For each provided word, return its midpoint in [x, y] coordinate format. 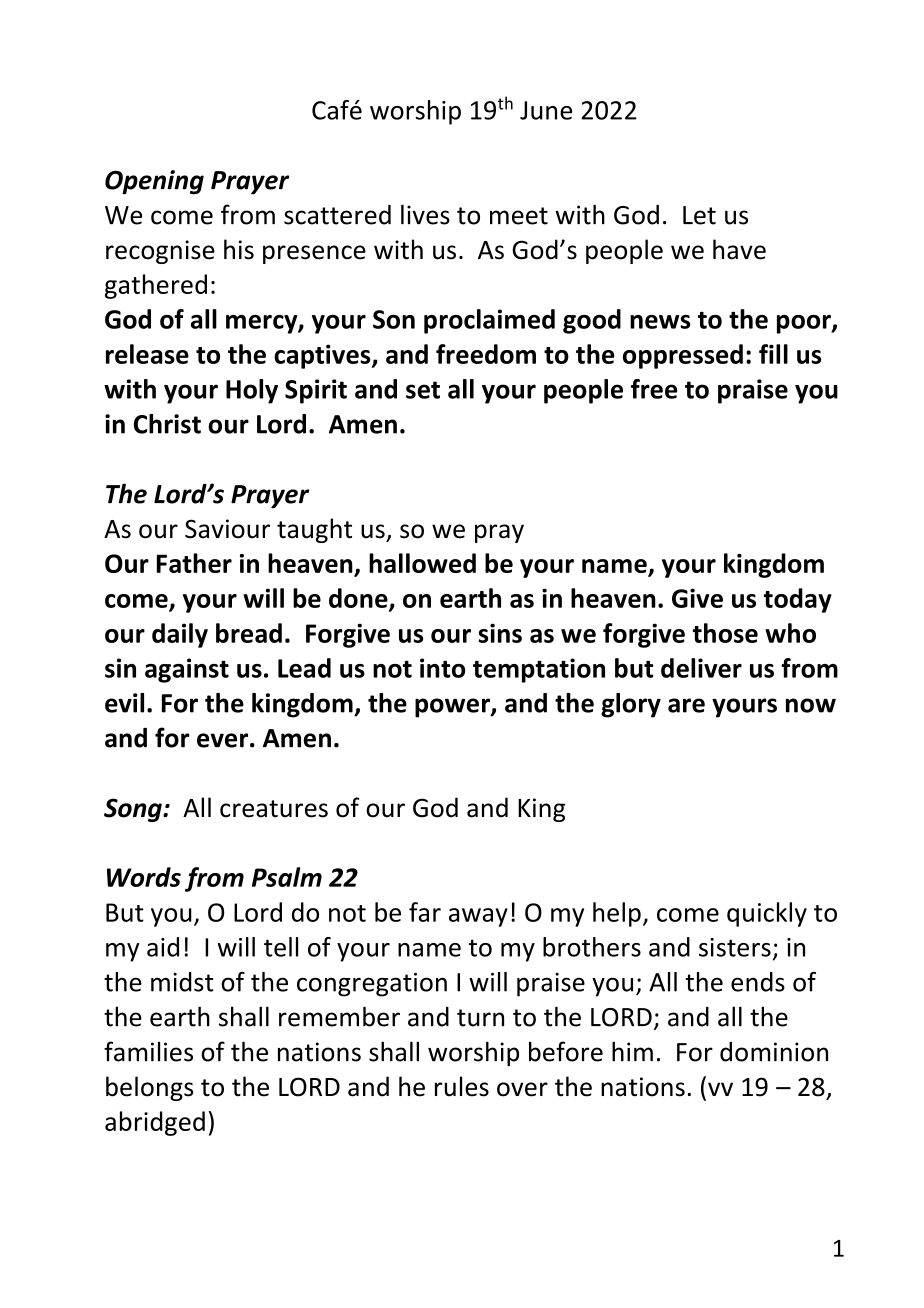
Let [699, 215]
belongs [149, 1088]
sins [500, 633]
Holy [252, 391]
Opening [154, 182]
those [725, 633]
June [546, 110]
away [478, 917]
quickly [767, 914]
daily [180, 635]
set [423, 390]
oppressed [683, 356]
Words [144, 877]
